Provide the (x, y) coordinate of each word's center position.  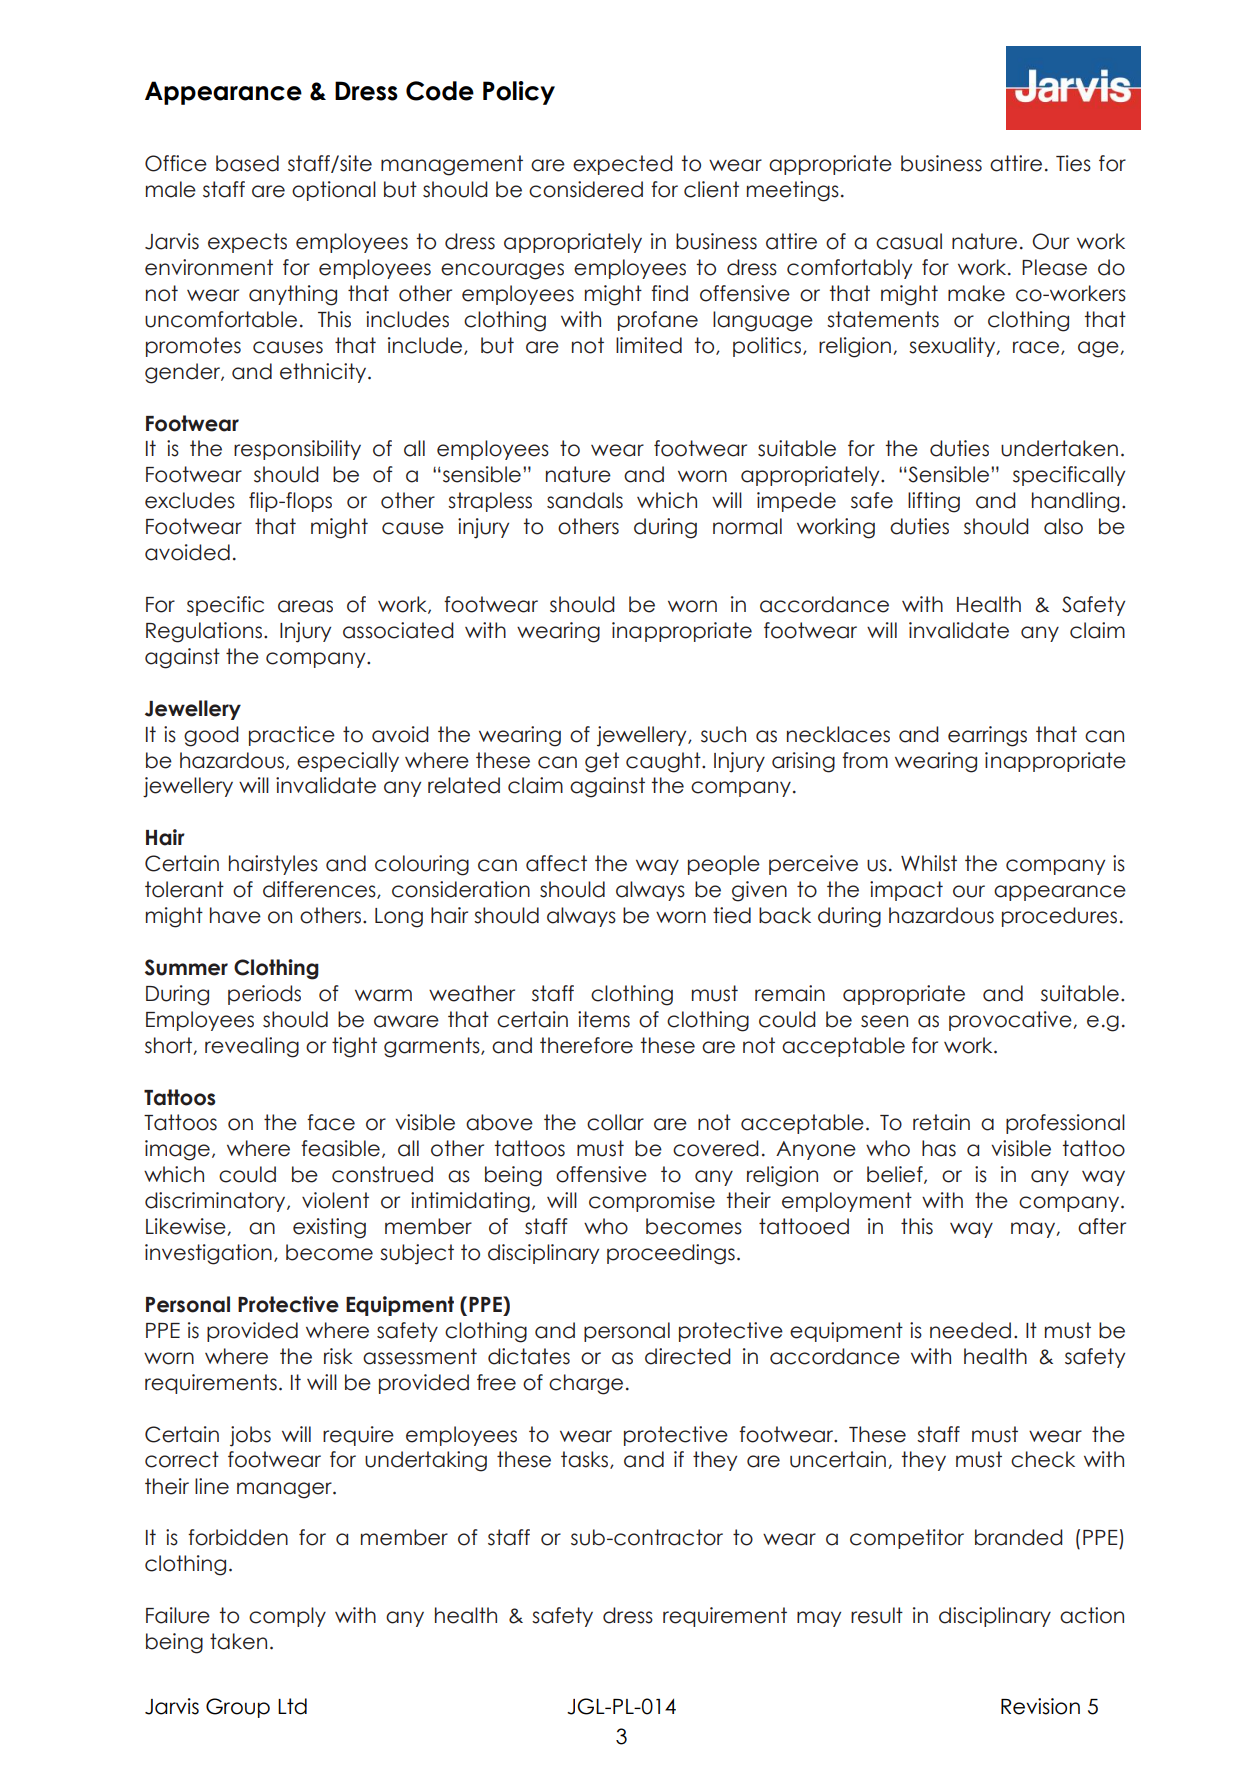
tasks (586, 1460)
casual (909, 241)
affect (556, 863)
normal (747, 526)
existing (329, 1228)
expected (623, 165)
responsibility (297, 450)
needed (970, 1330)
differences (320, 890)
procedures (1059, 917)
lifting (934, 502)
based (247, 163)
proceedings (671, 1254)
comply (287, 1617)
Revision (1040, 1706)
